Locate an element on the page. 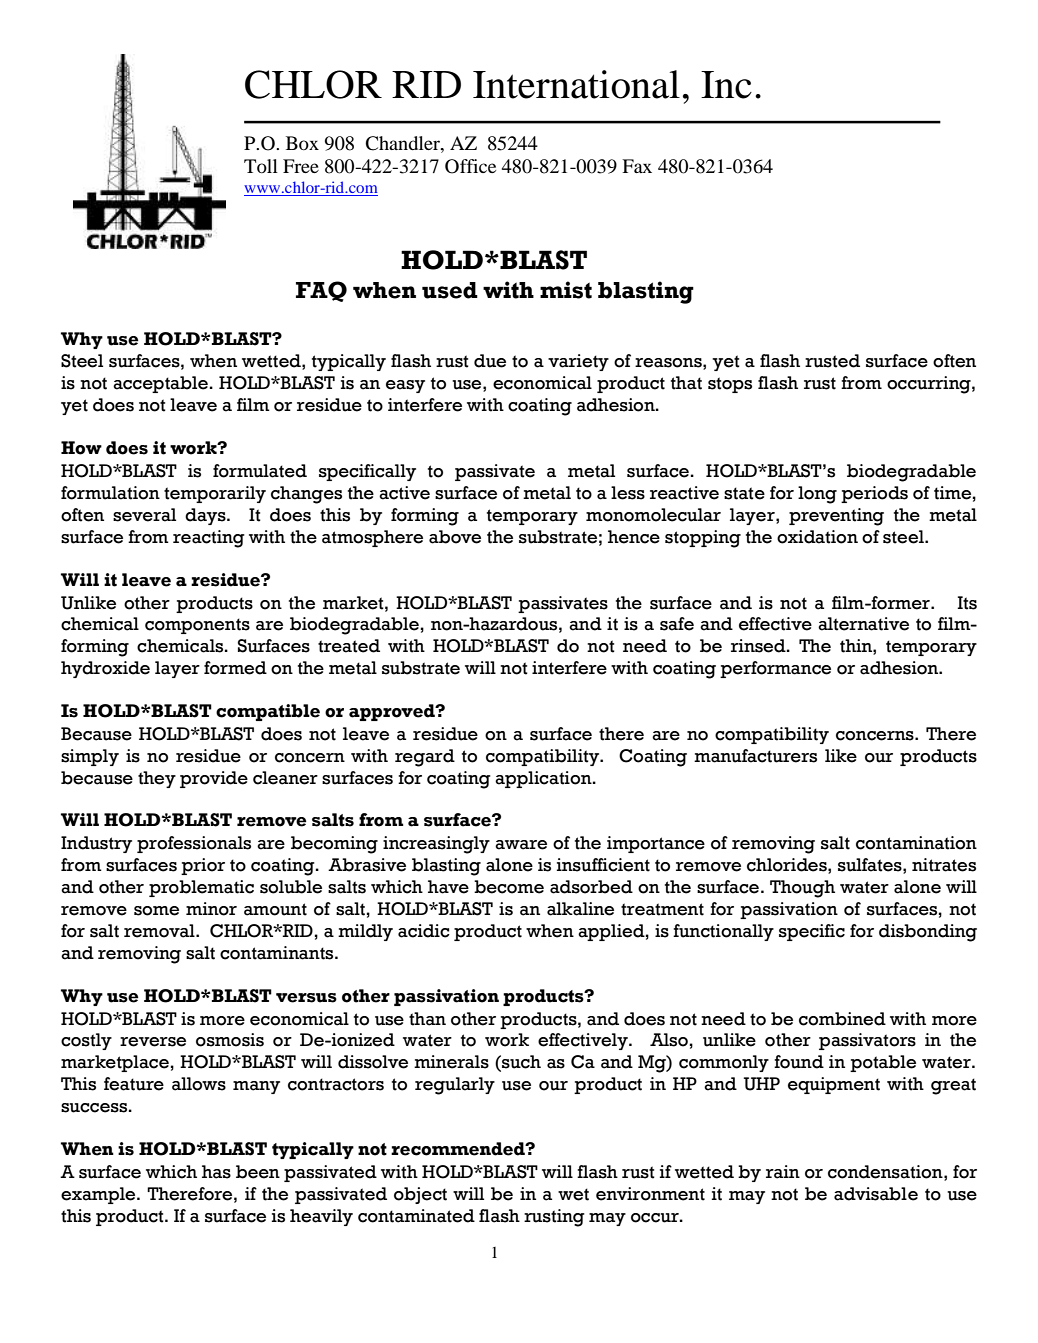 The height and width of the page is (1343, 1038). Though is located at coordinates (802, 889).
